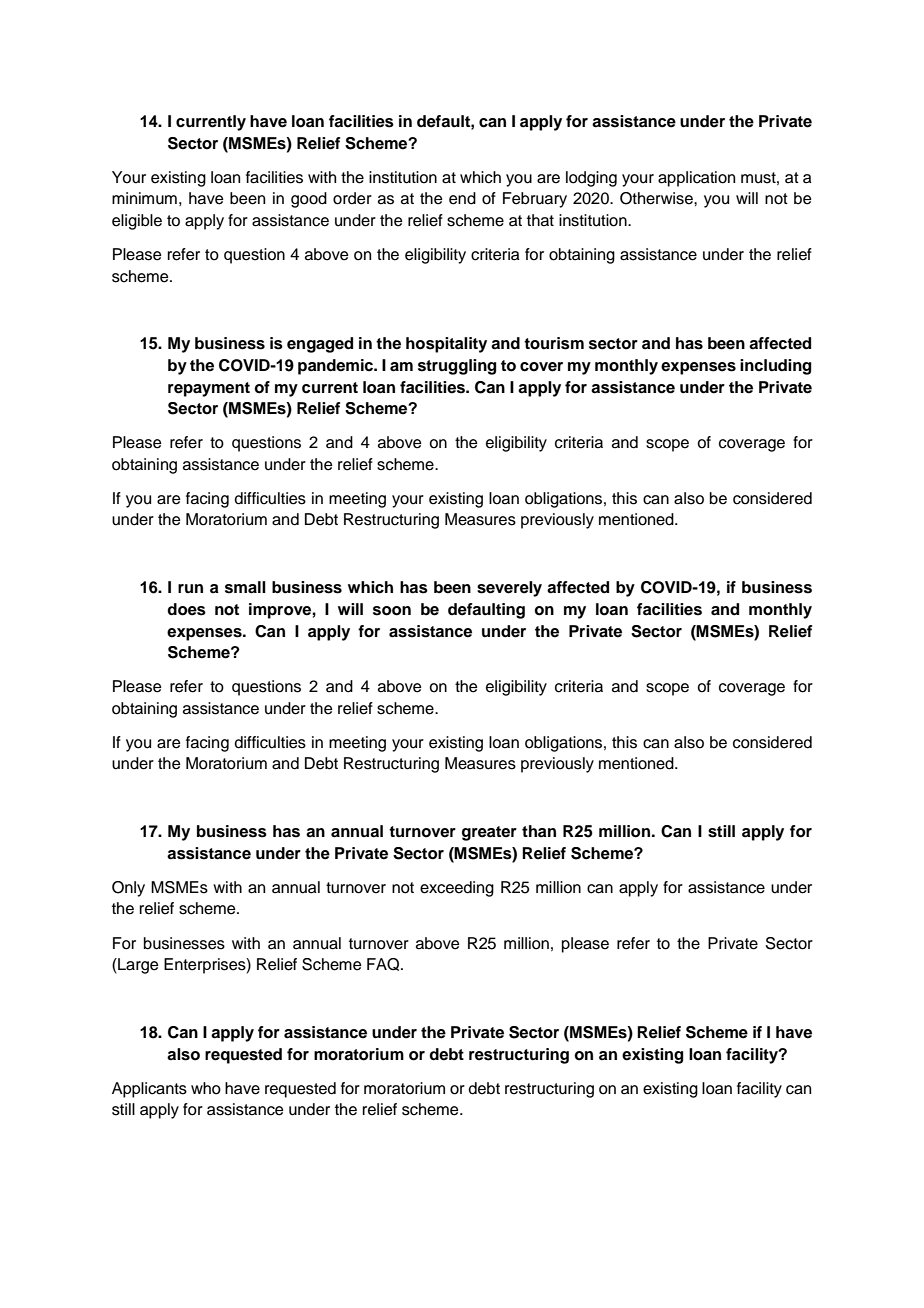 The image size is (924, 1308). I want to click on end, so click(462, 198).
